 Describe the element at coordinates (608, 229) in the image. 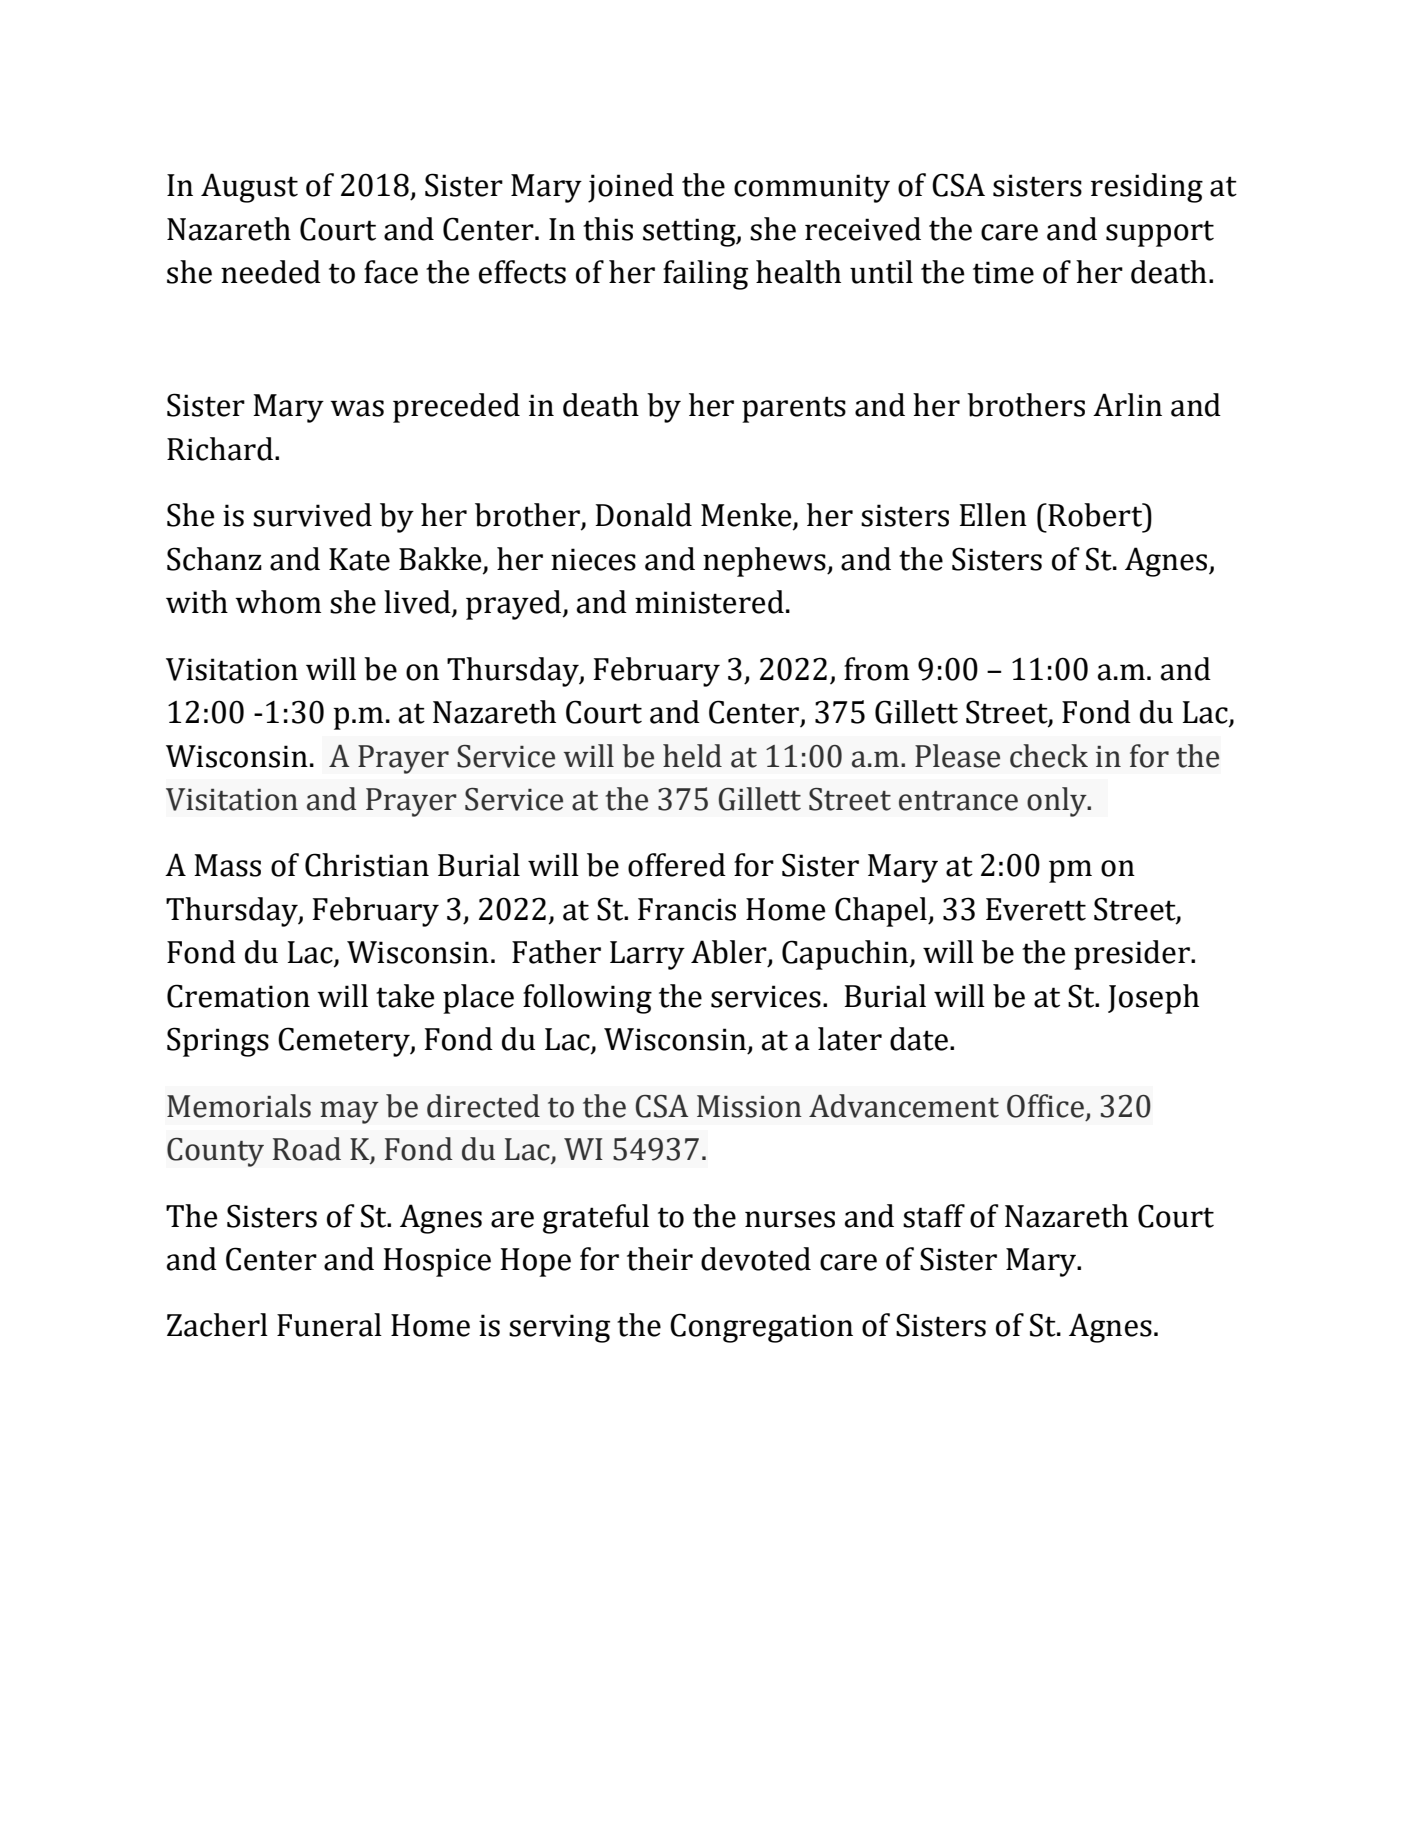

I see `this` at that location.
